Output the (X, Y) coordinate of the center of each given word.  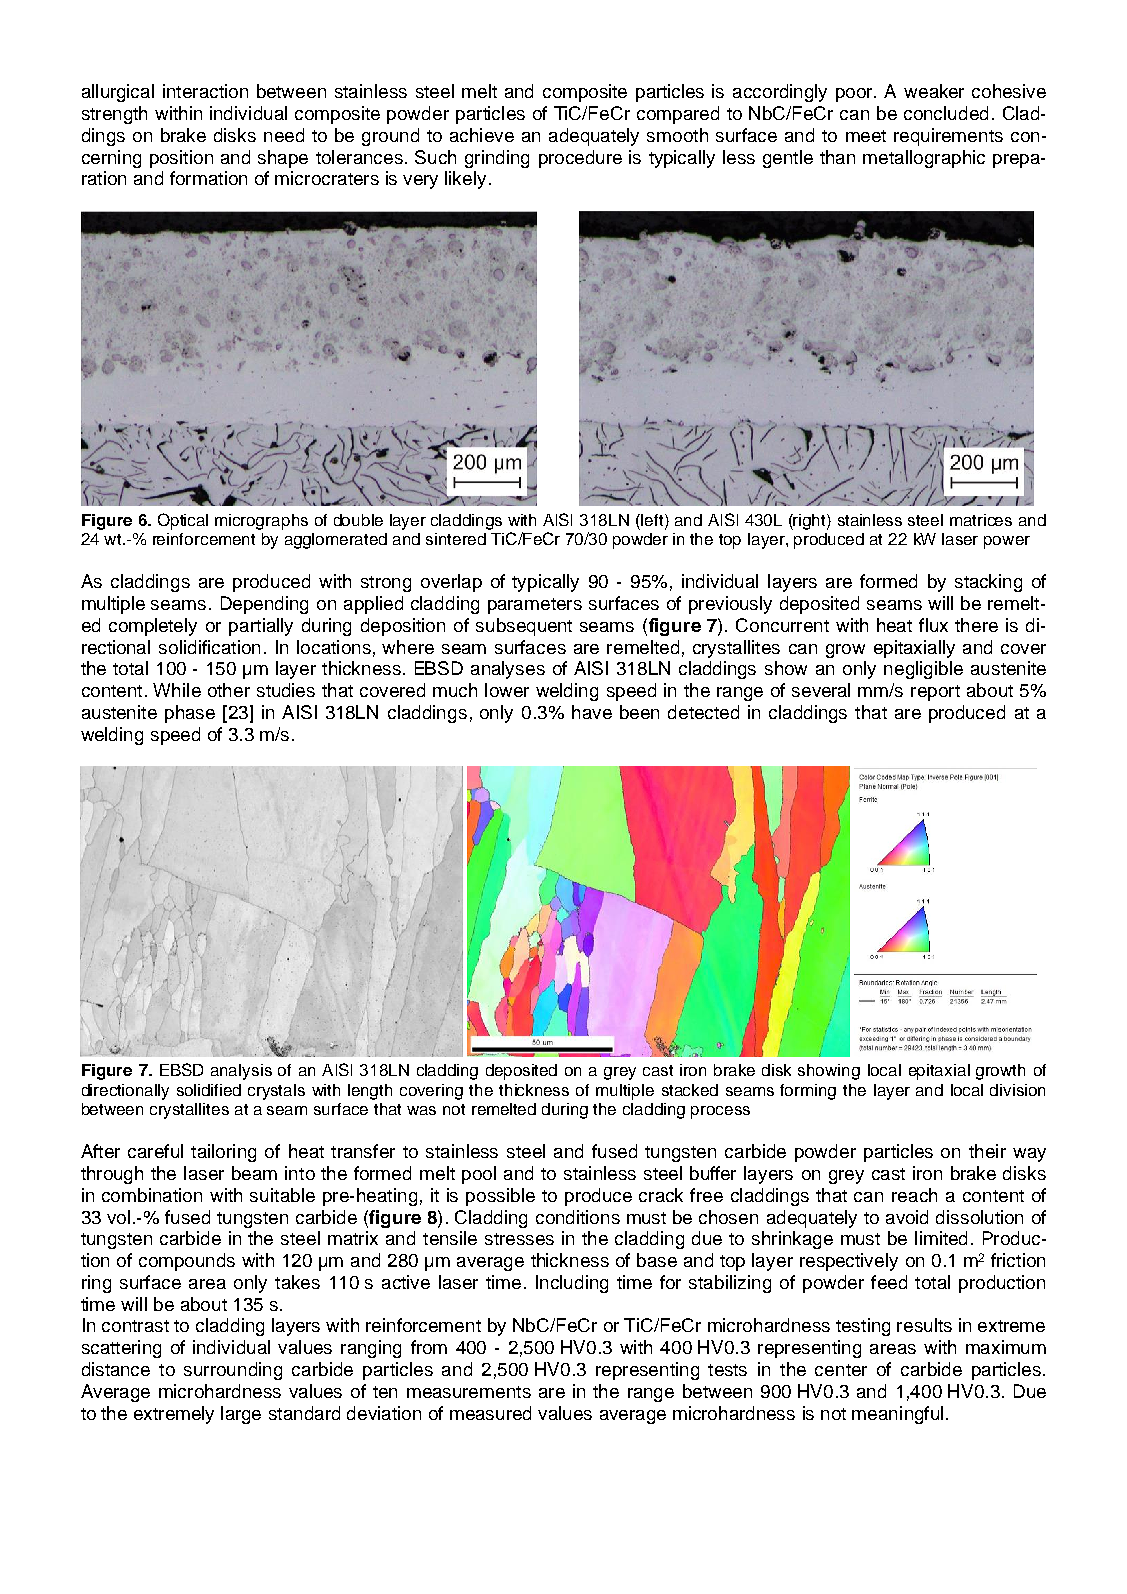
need (284, 135)
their (987, 1151)
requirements (948, 137)
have (592, 712)
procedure (580, 159)
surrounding (233, 1371)
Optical (183, 521)
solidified (209, 1090)
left (653, 520)
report (935, 693)
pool (479, 1175)
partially (261, 627)
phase (190, 714)
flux (933, 625)
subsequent (524, 627)
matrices (981, 520)
